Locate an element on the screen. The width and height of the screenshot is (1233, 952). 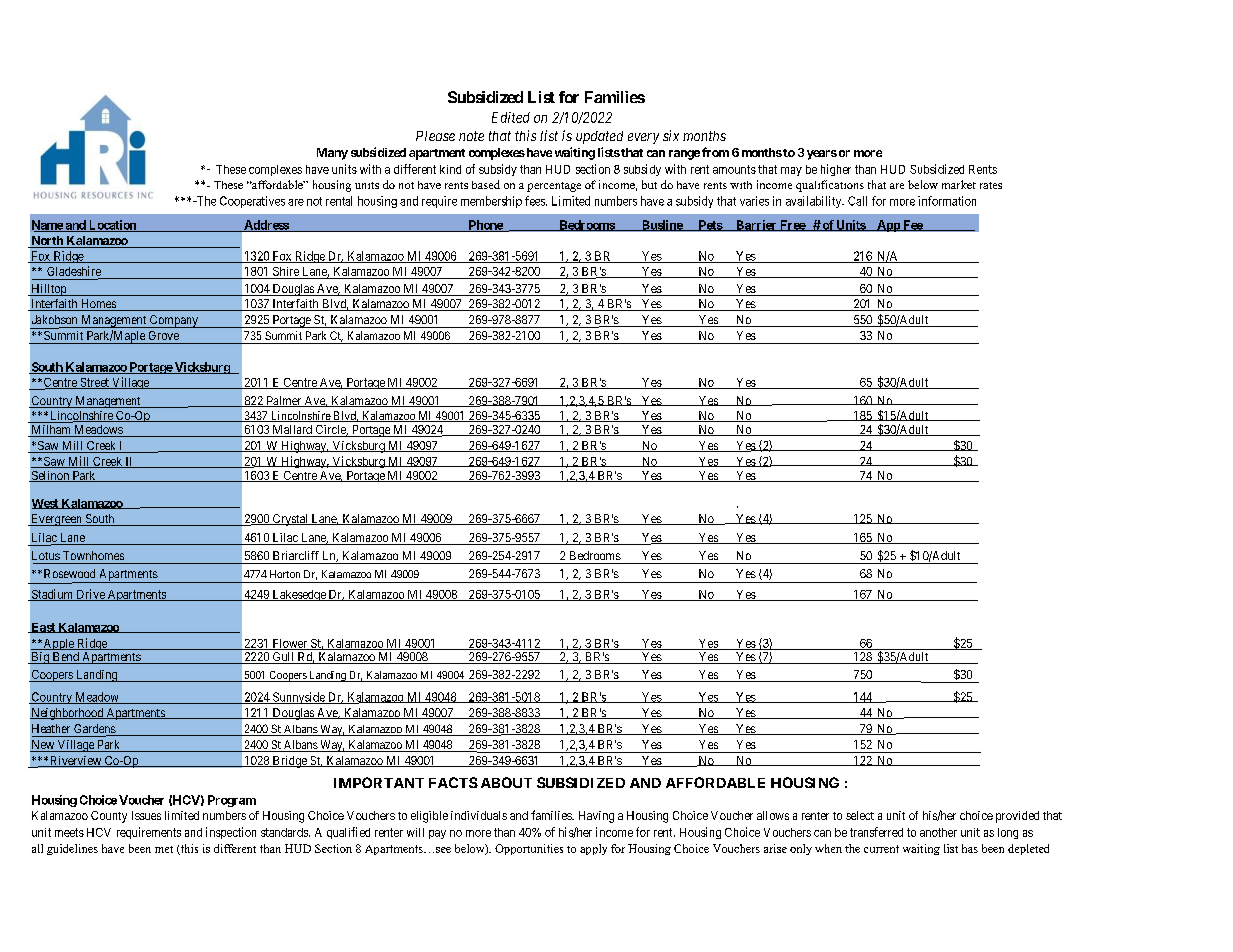
select is located at coordinates (860, 815).
